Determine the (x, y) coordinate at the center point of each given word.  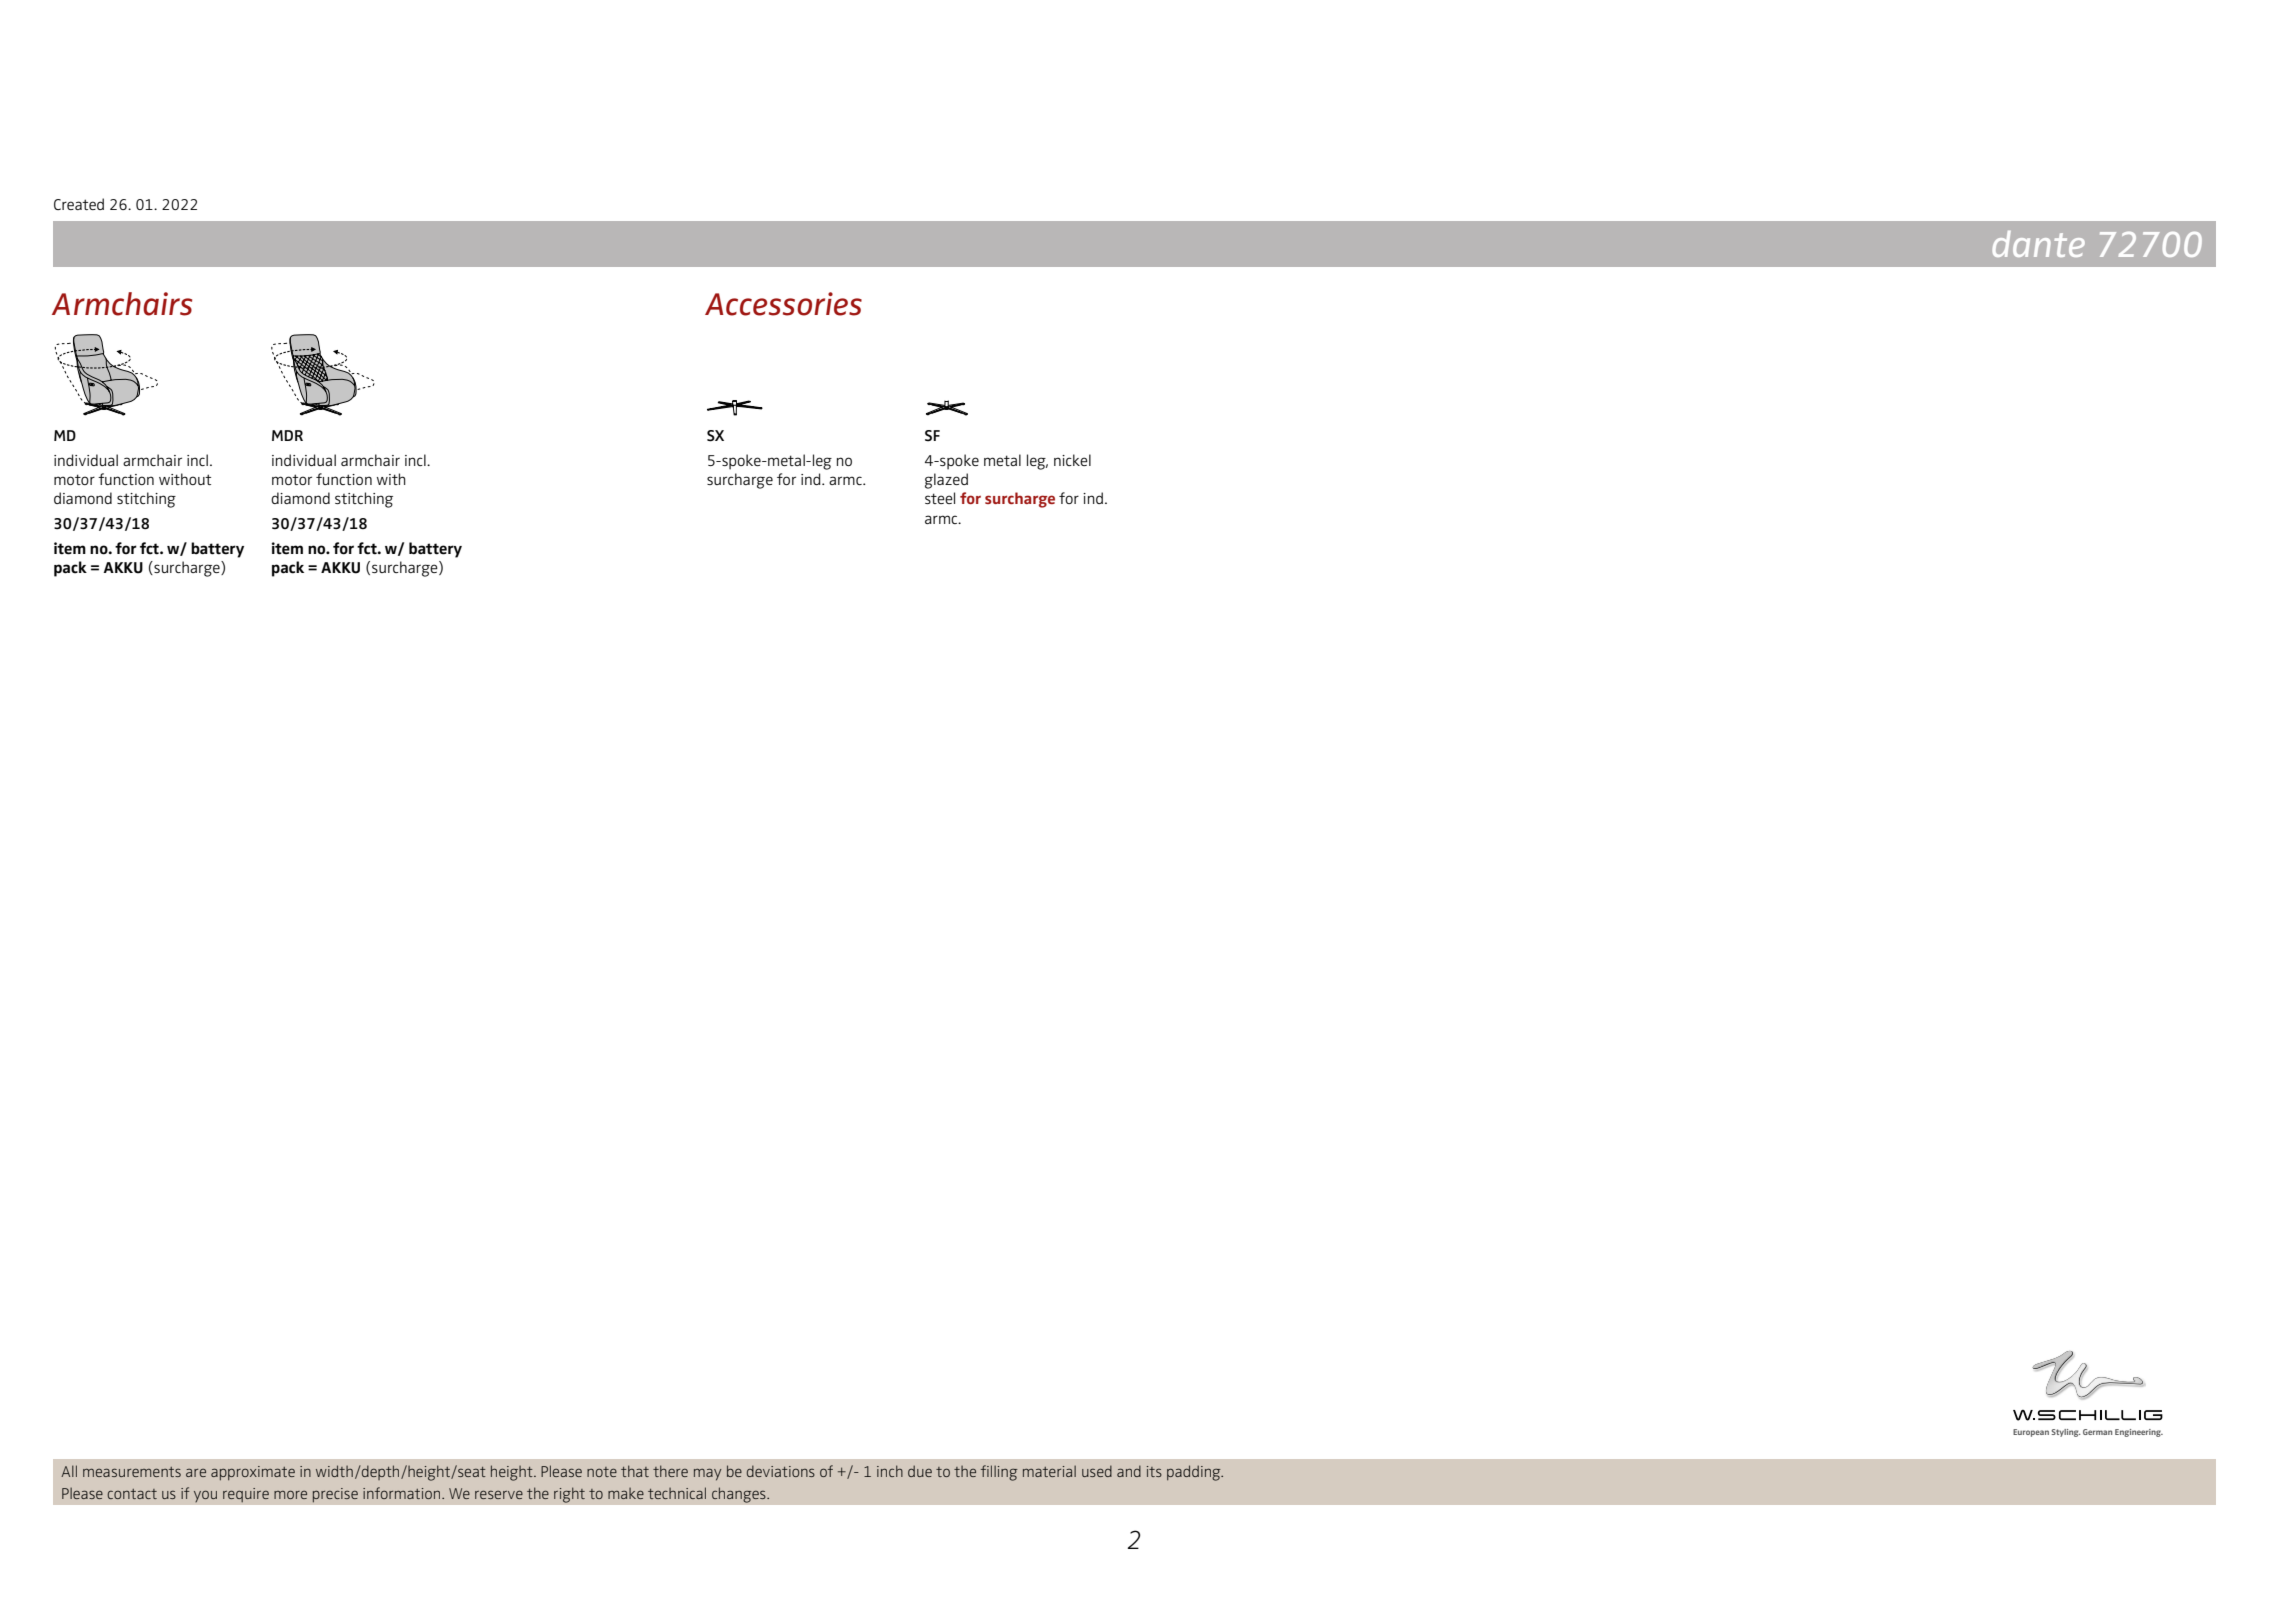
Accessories (783, 304)
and (1129, 1471)
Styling (2066, 1433)
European (2031, 1433)
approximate (253, 1473)
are (196, 1473)
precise (335, 1495)
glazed (946, 481)
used (1097, 1471)
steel (940, 498)
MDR (287, 435)
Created (79, 204)
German (2097, 1432)
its (1154, 1471)
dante (2038, 244)
